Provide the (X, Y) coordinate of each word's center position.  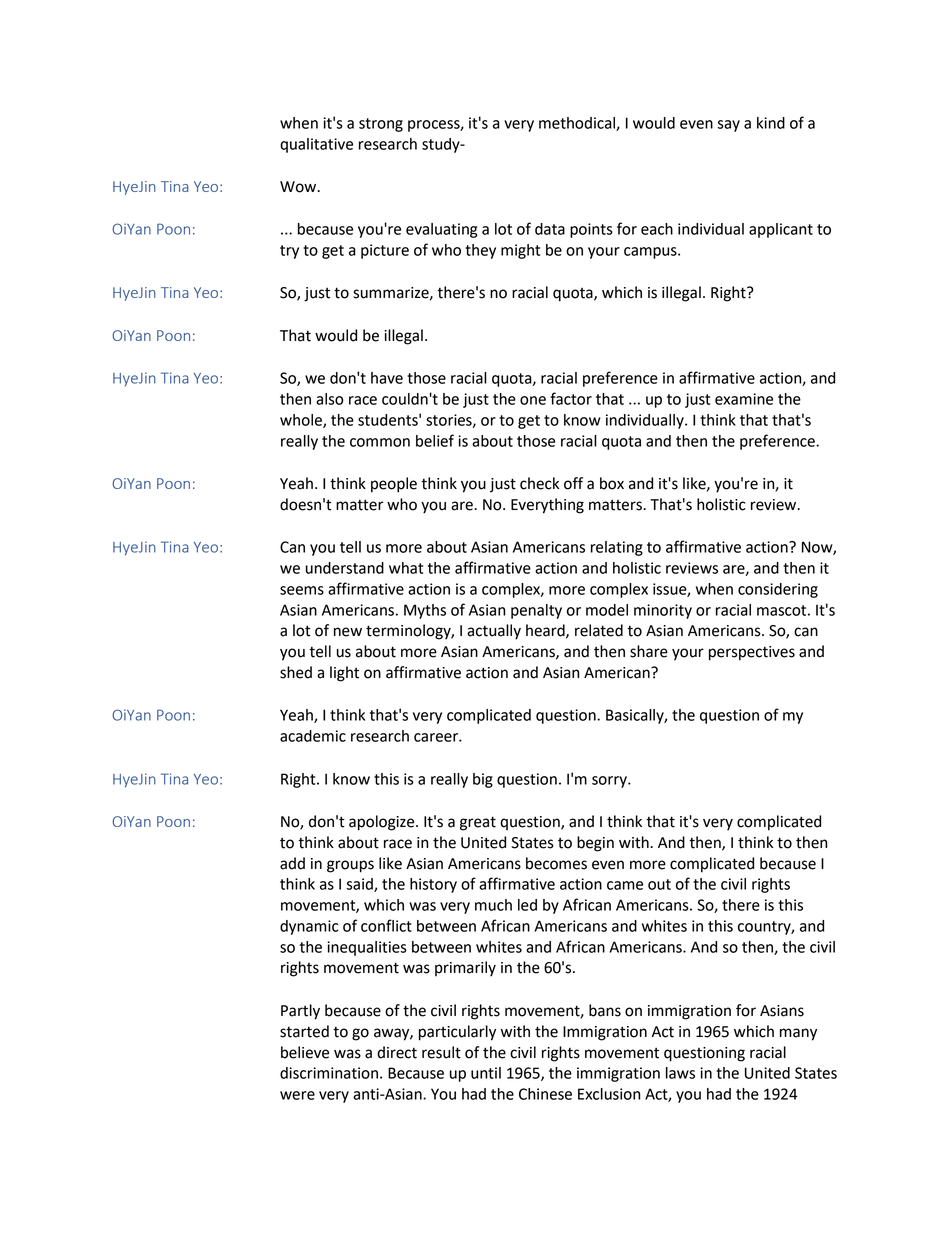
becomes (556, 863)
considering (778, 590)
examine (744, 399)
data (550, 229)
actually (494, 632)
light (344, 674)
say (728, 126)
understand (345, 568)
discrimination (329, 1073)
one (533, 400)
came (625, 885)
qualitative (316, 145)
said (360, 885)
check (539, 483)
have (387, 378)
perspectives (752, 653)
